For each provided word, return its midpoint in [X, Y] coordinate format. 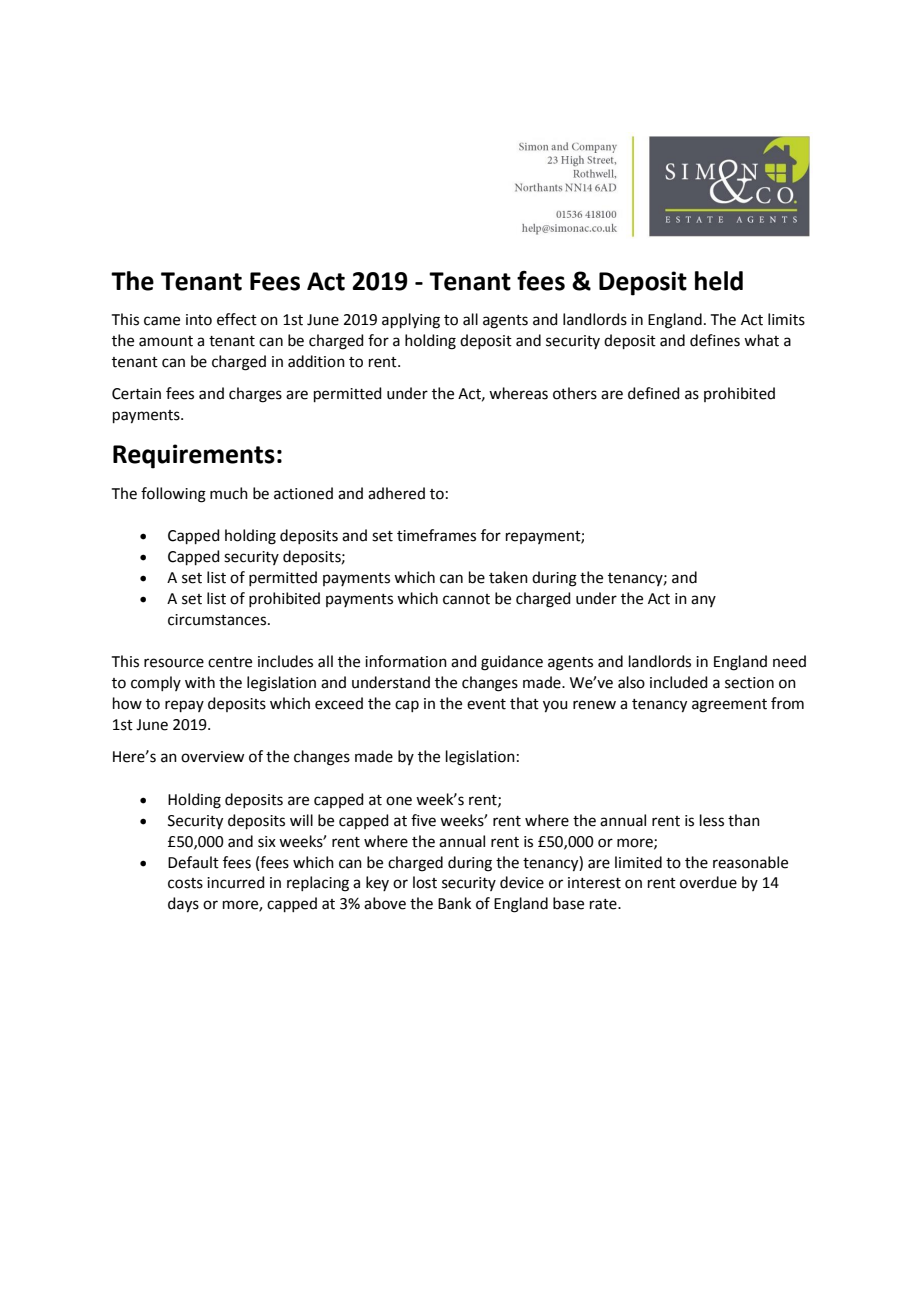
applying [411, 321]
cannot [466, 599]
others [575, 393]
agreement [729, 706]
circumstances [217, 620]
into [199, 320]
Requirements [194, 456]
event [486, 704]
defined [654, 393]
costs [185, 883]
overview [212, 757]
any [703, 601]
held [719, 281]
